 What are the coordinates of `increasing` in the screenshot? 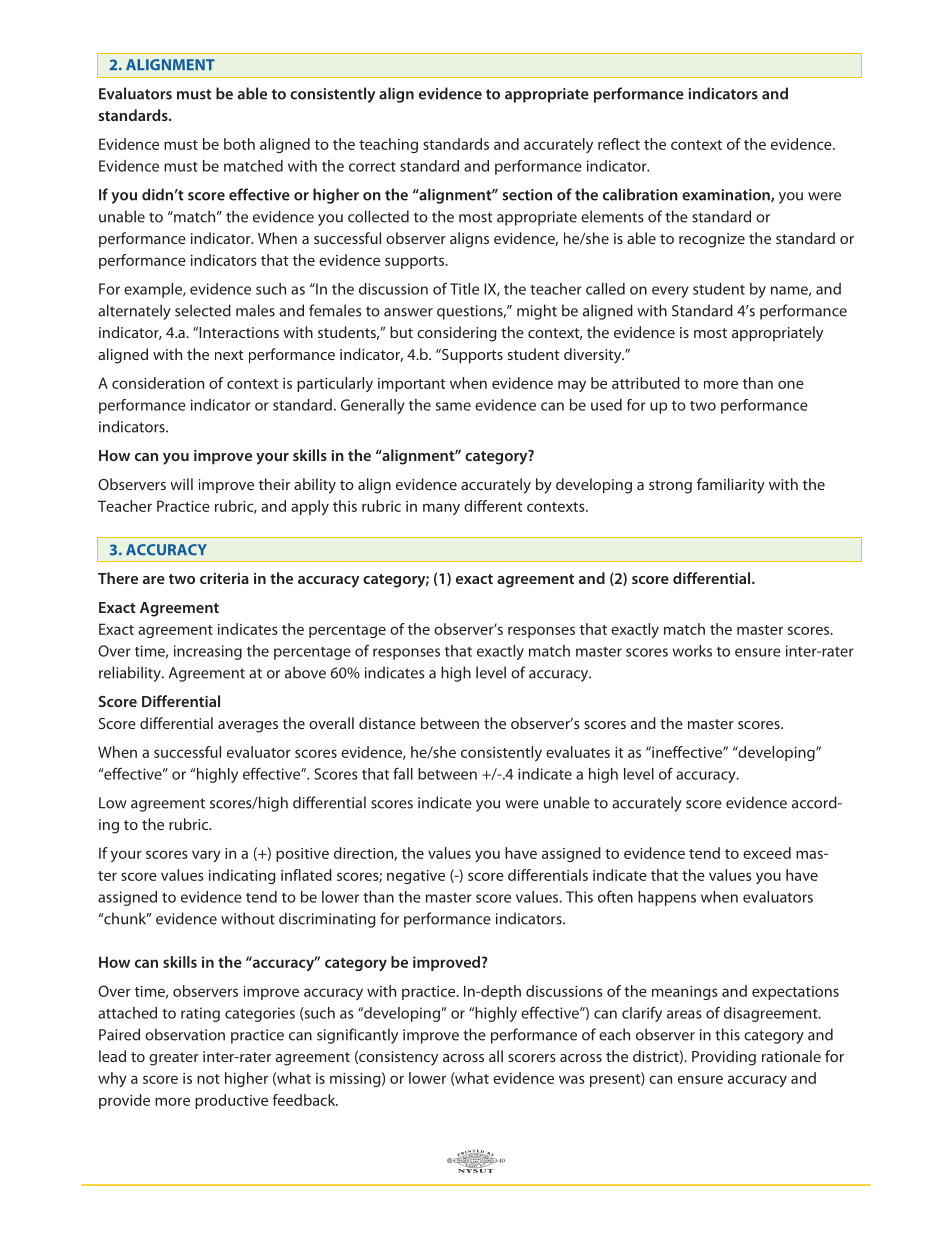 It's located at (208, 652).
